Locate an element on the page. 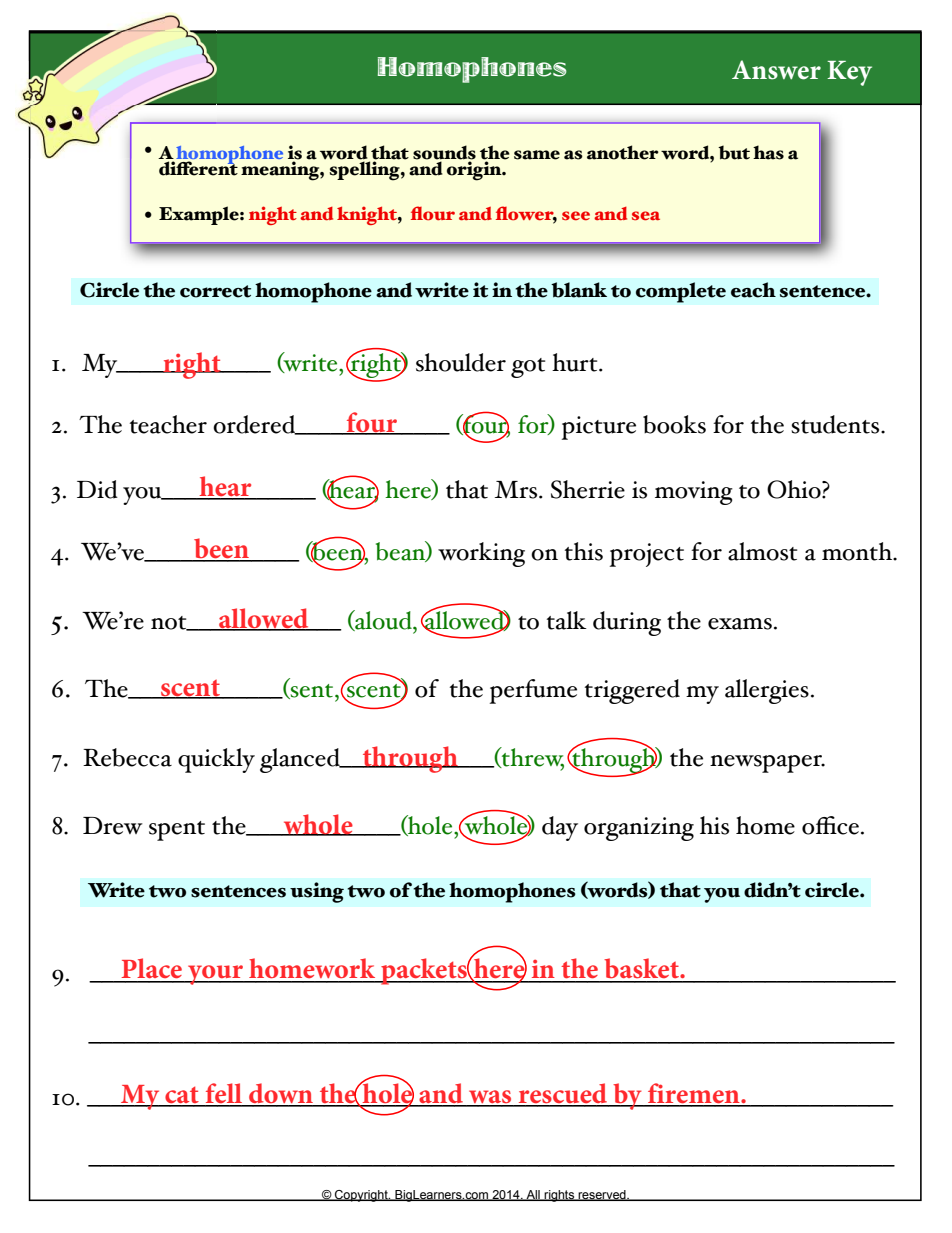 The image size is (952, 1233). perfume is located at coordinates (533, 691).
